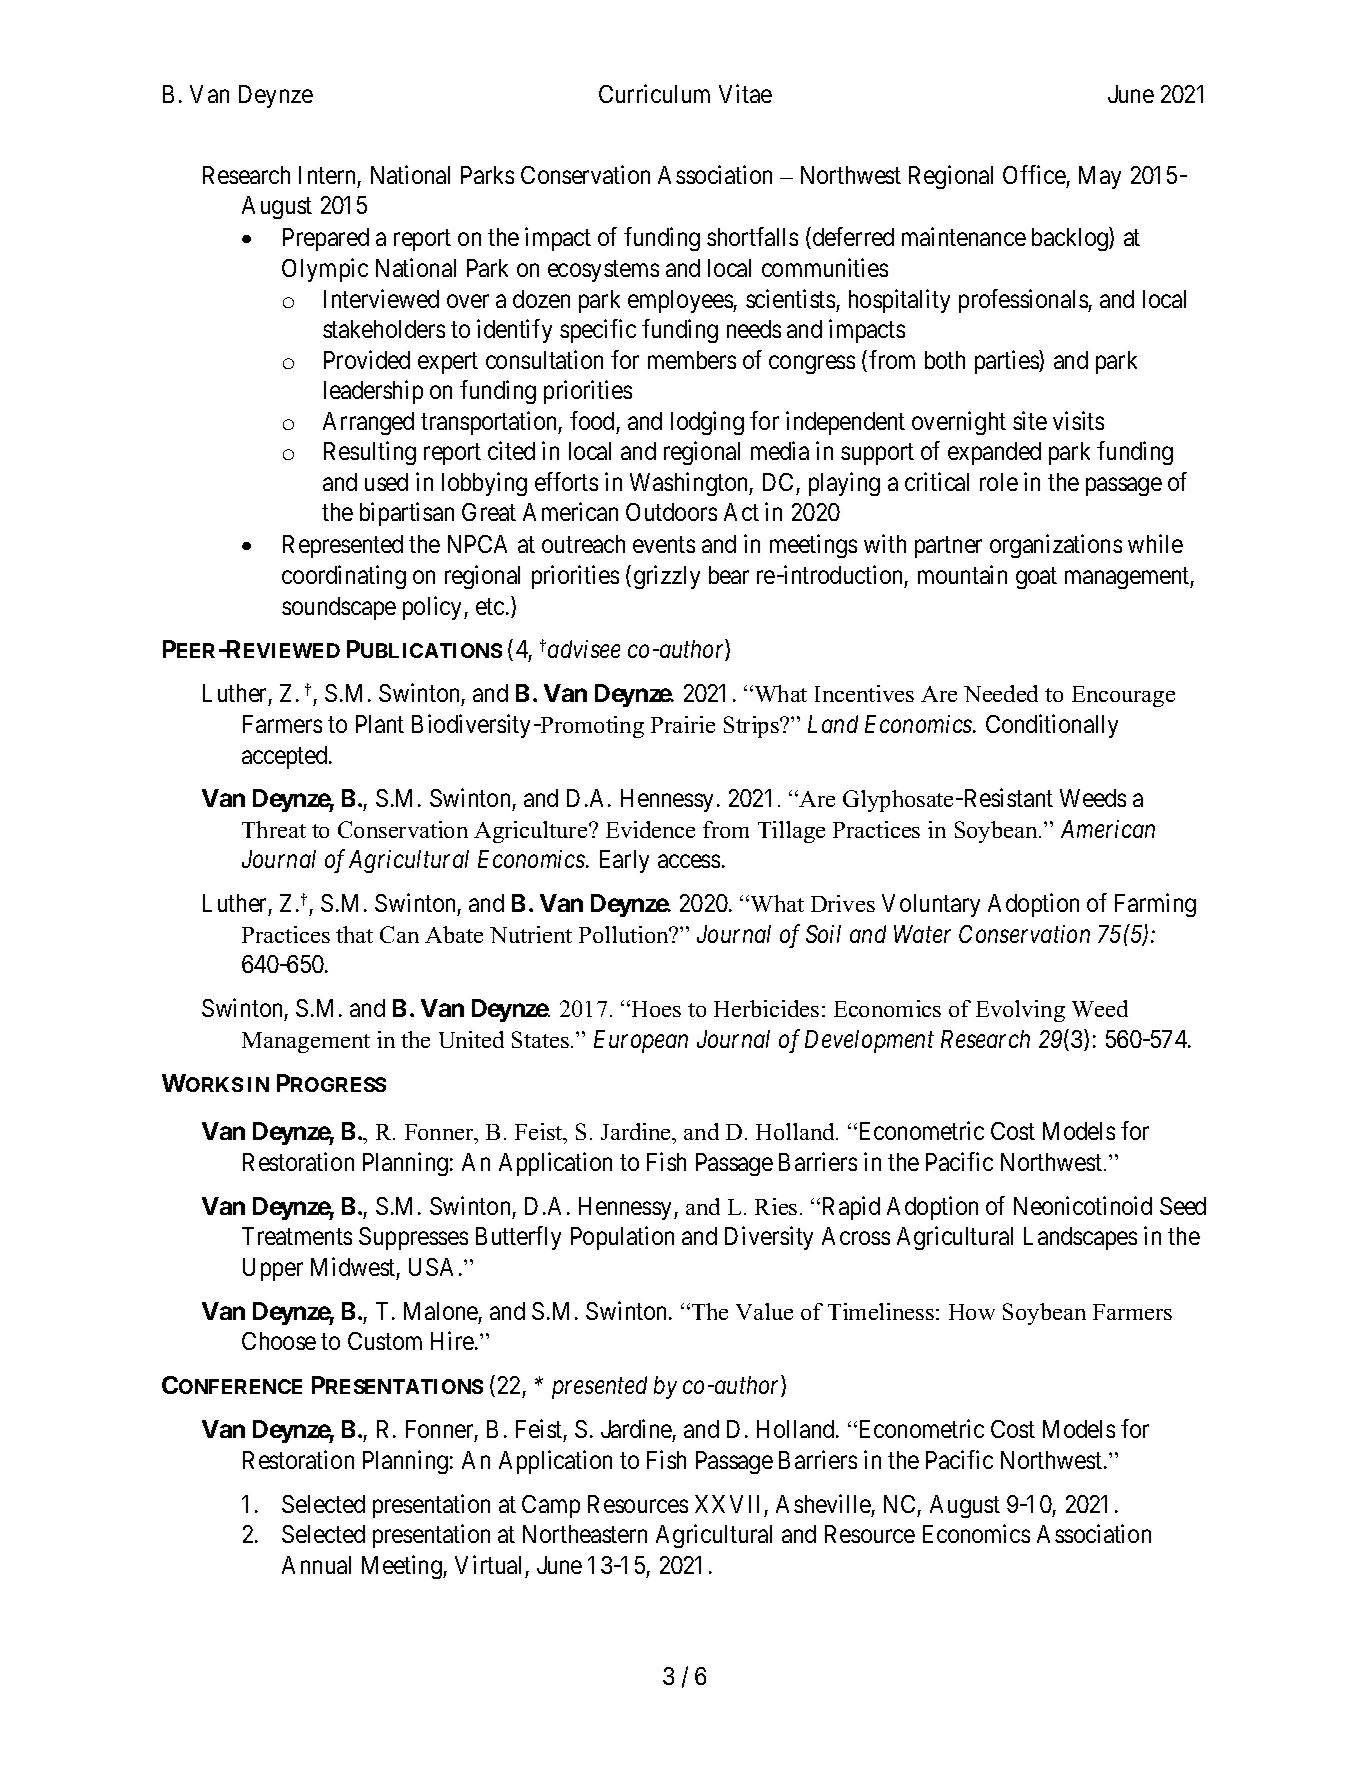 The width and height of the screenshot is (1369, 1771). What do you see at coordinates (1100, 177) in the screenshot?
I see `May` at bounding box center [1100, 177].
